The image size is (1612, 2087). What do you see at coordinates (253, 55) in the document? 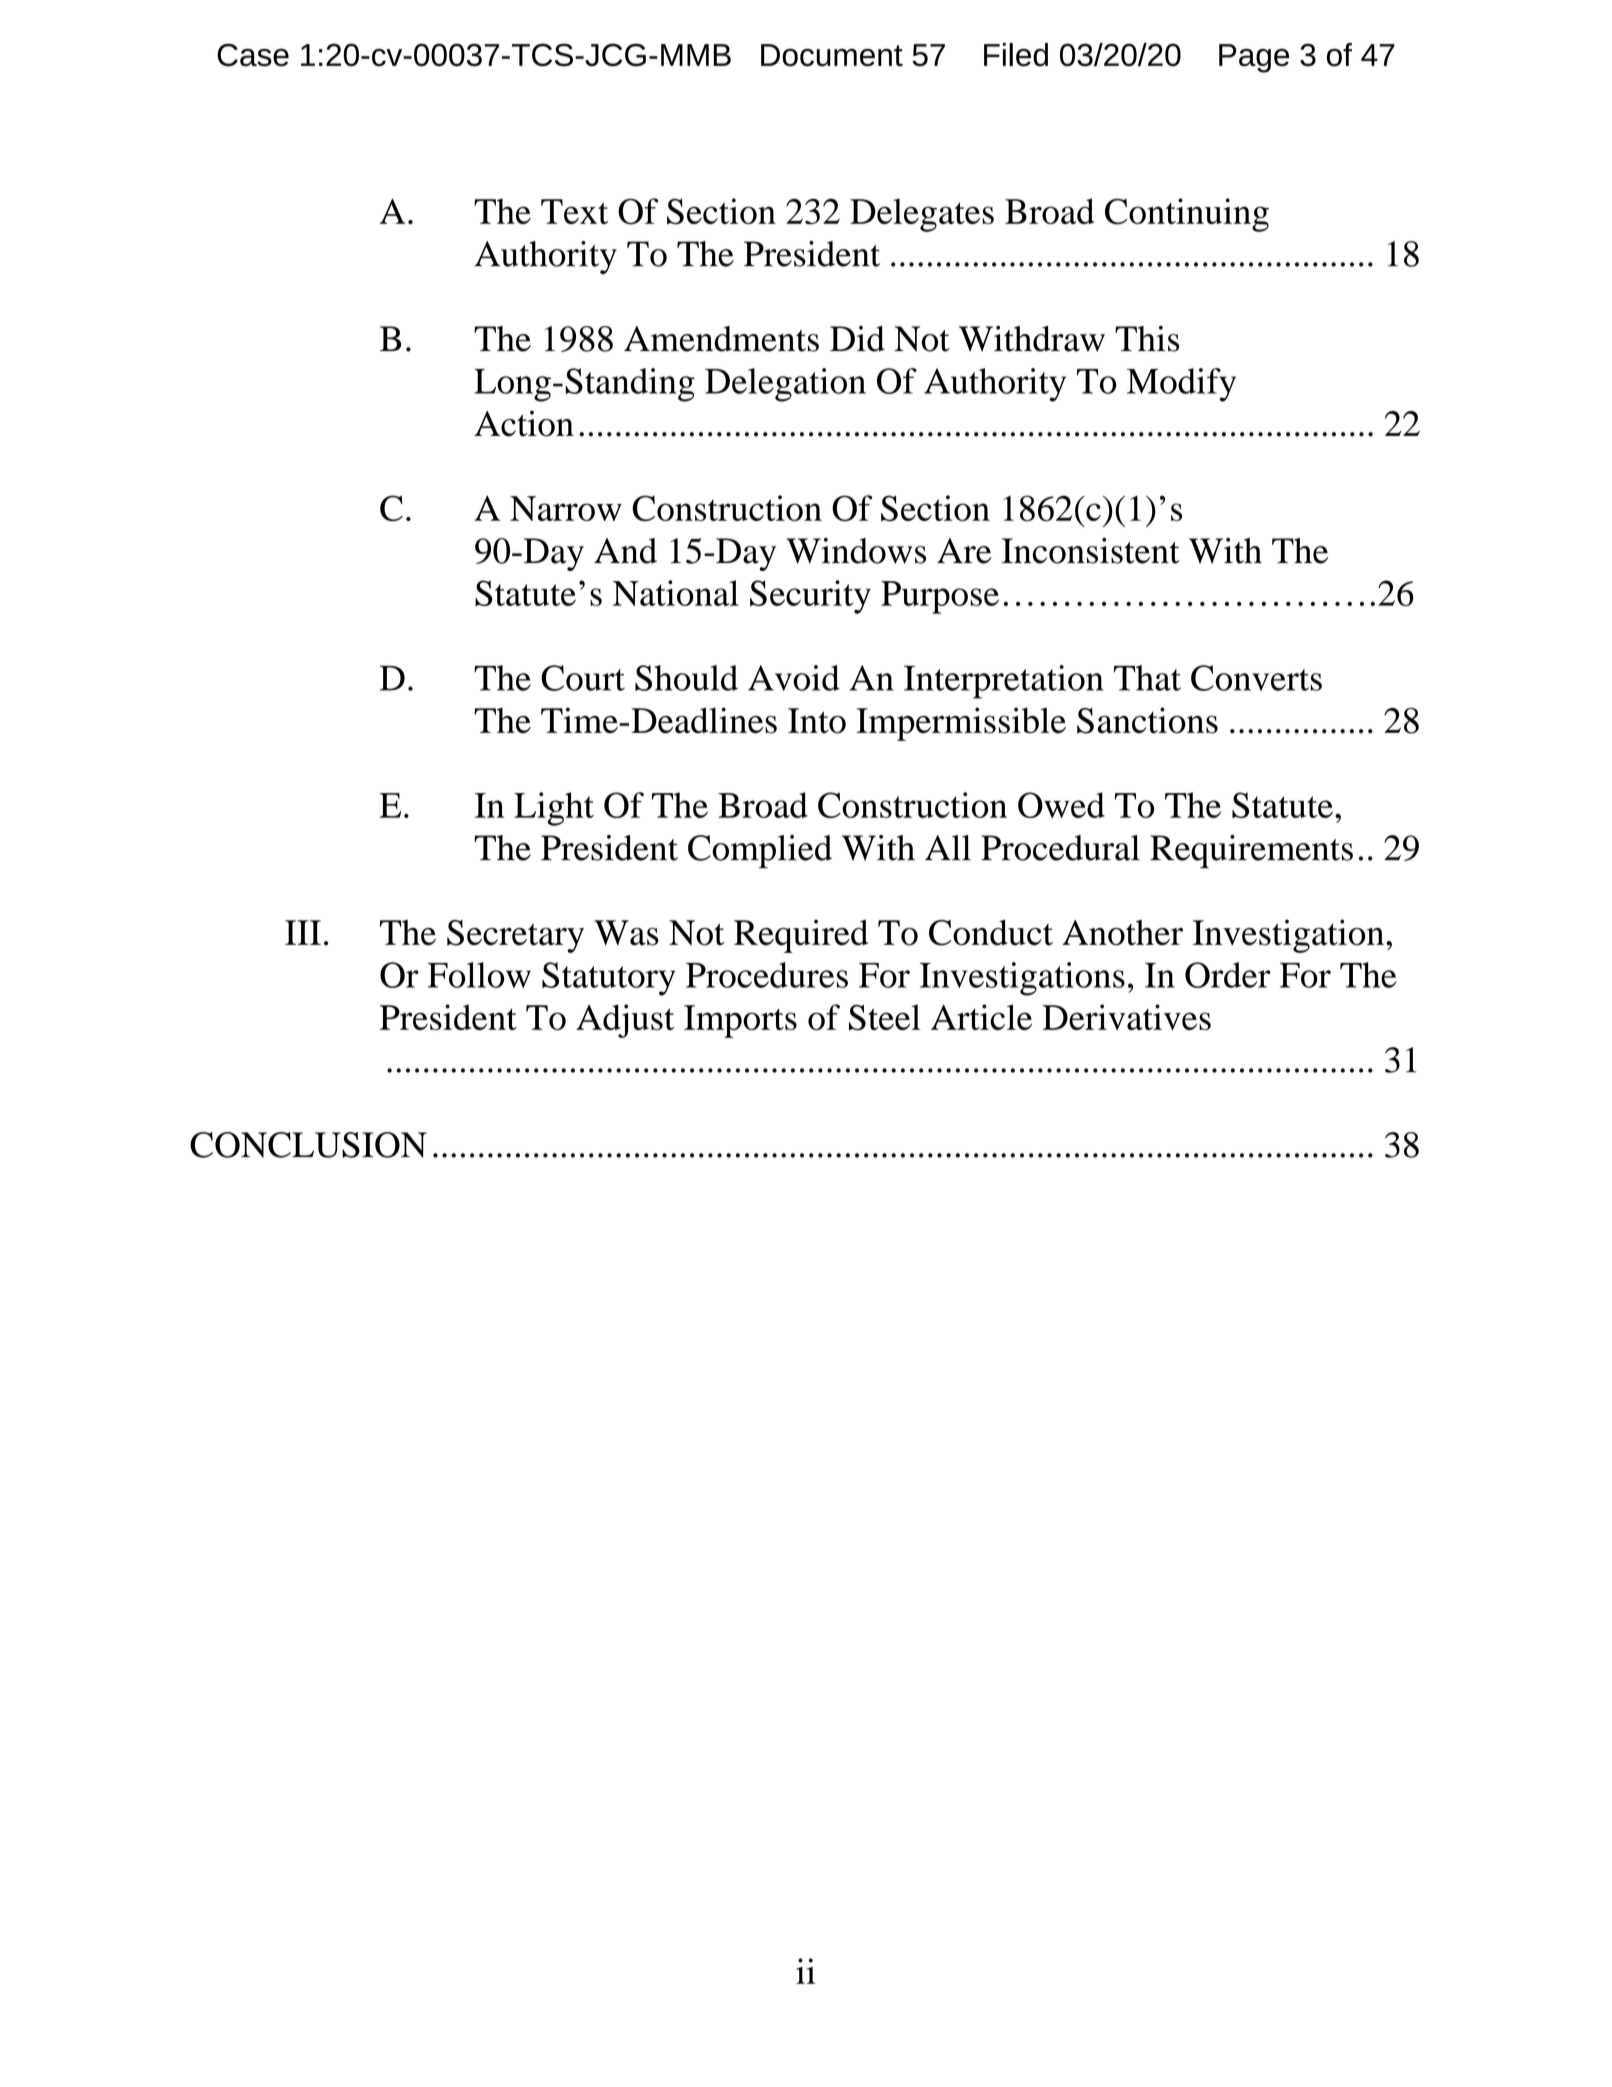
I see `Case` at bounding box center [253, 55].
